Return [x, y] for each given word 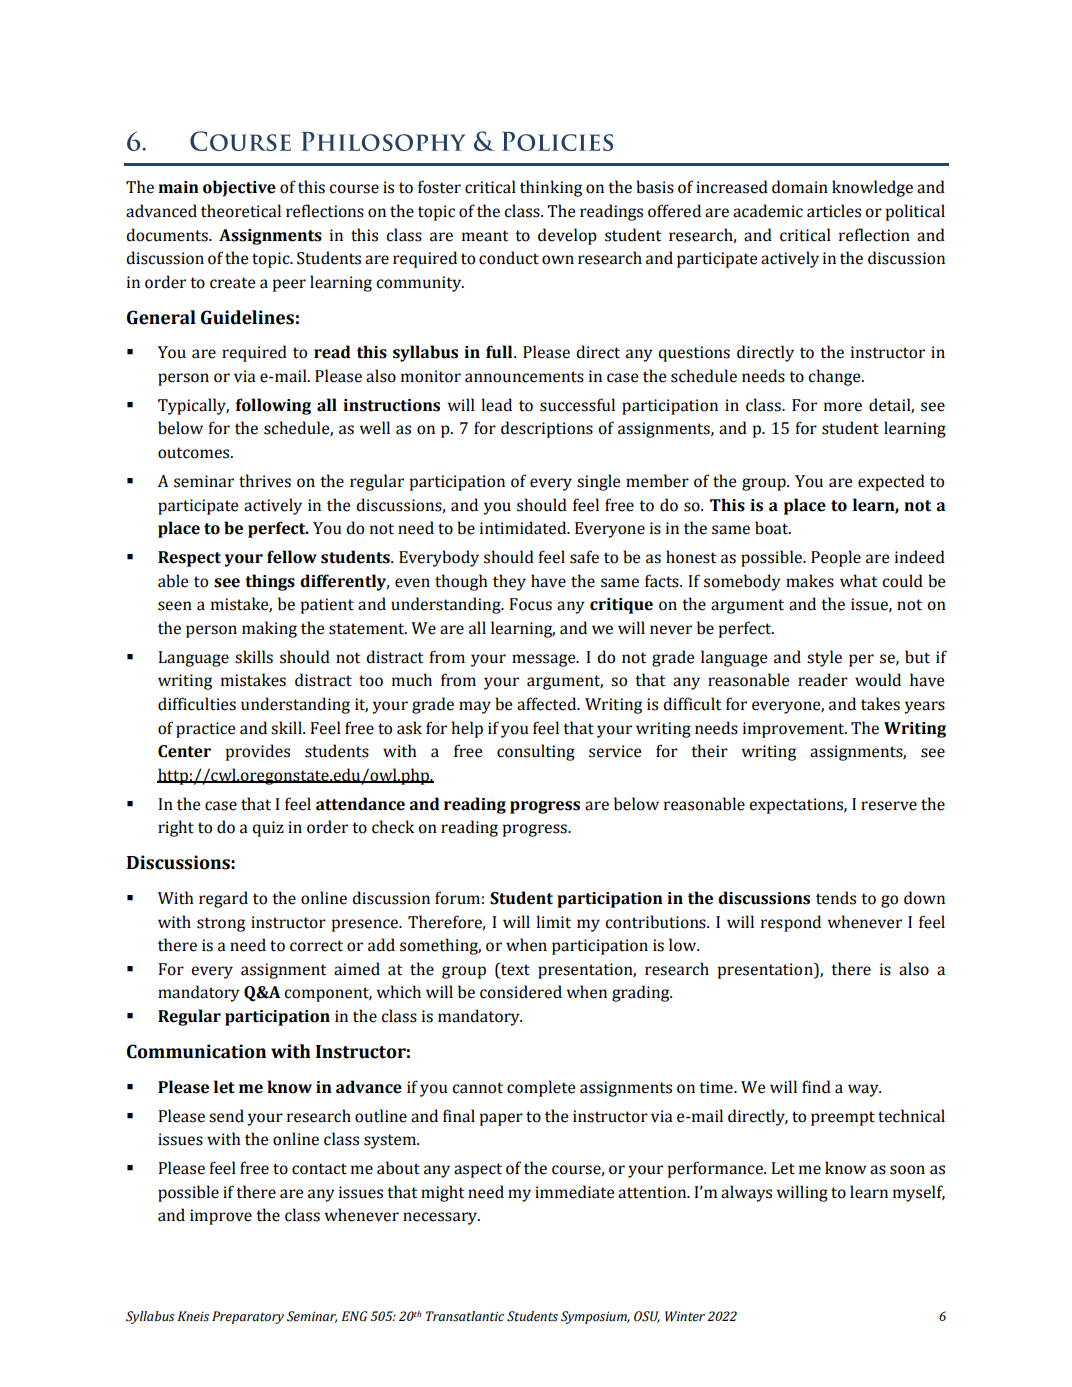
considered [521, 992]
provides [258, 752]
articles [834, 211]
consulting [536, 752]
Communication [196, 1051]
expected [891, 482]
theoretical [241, 211]
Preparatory [248, 1317]
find [816, 1087]
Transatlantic [465, 1316]
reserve [889, 806]
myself [919, 1193]
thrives [265, 481]
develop [567, 236]
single [598, 482]
